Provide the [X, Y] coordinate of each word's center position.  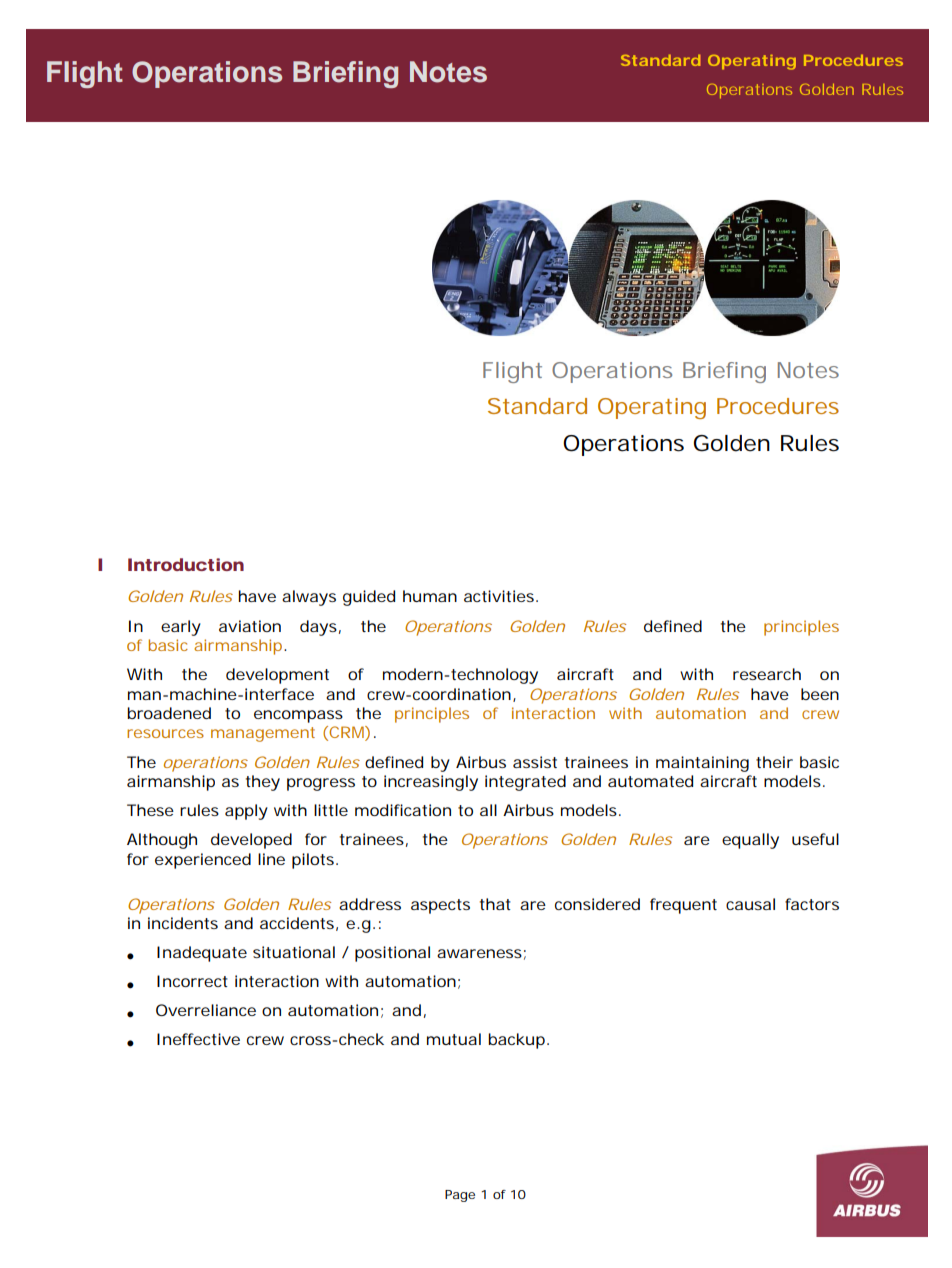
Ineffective [198, 1039]
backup [516, 1041]
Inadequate [202, 954]
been [820, 694]
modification [403, 810]
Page [460, 1196]
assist [535, 762]
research [767, 674]
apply [246, 812]
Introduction [186, 564]
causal [750, 904]
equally [750, 841]
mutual [454, 1039]
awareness [479, 953]
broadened [169, 713]
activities [499, 596]
